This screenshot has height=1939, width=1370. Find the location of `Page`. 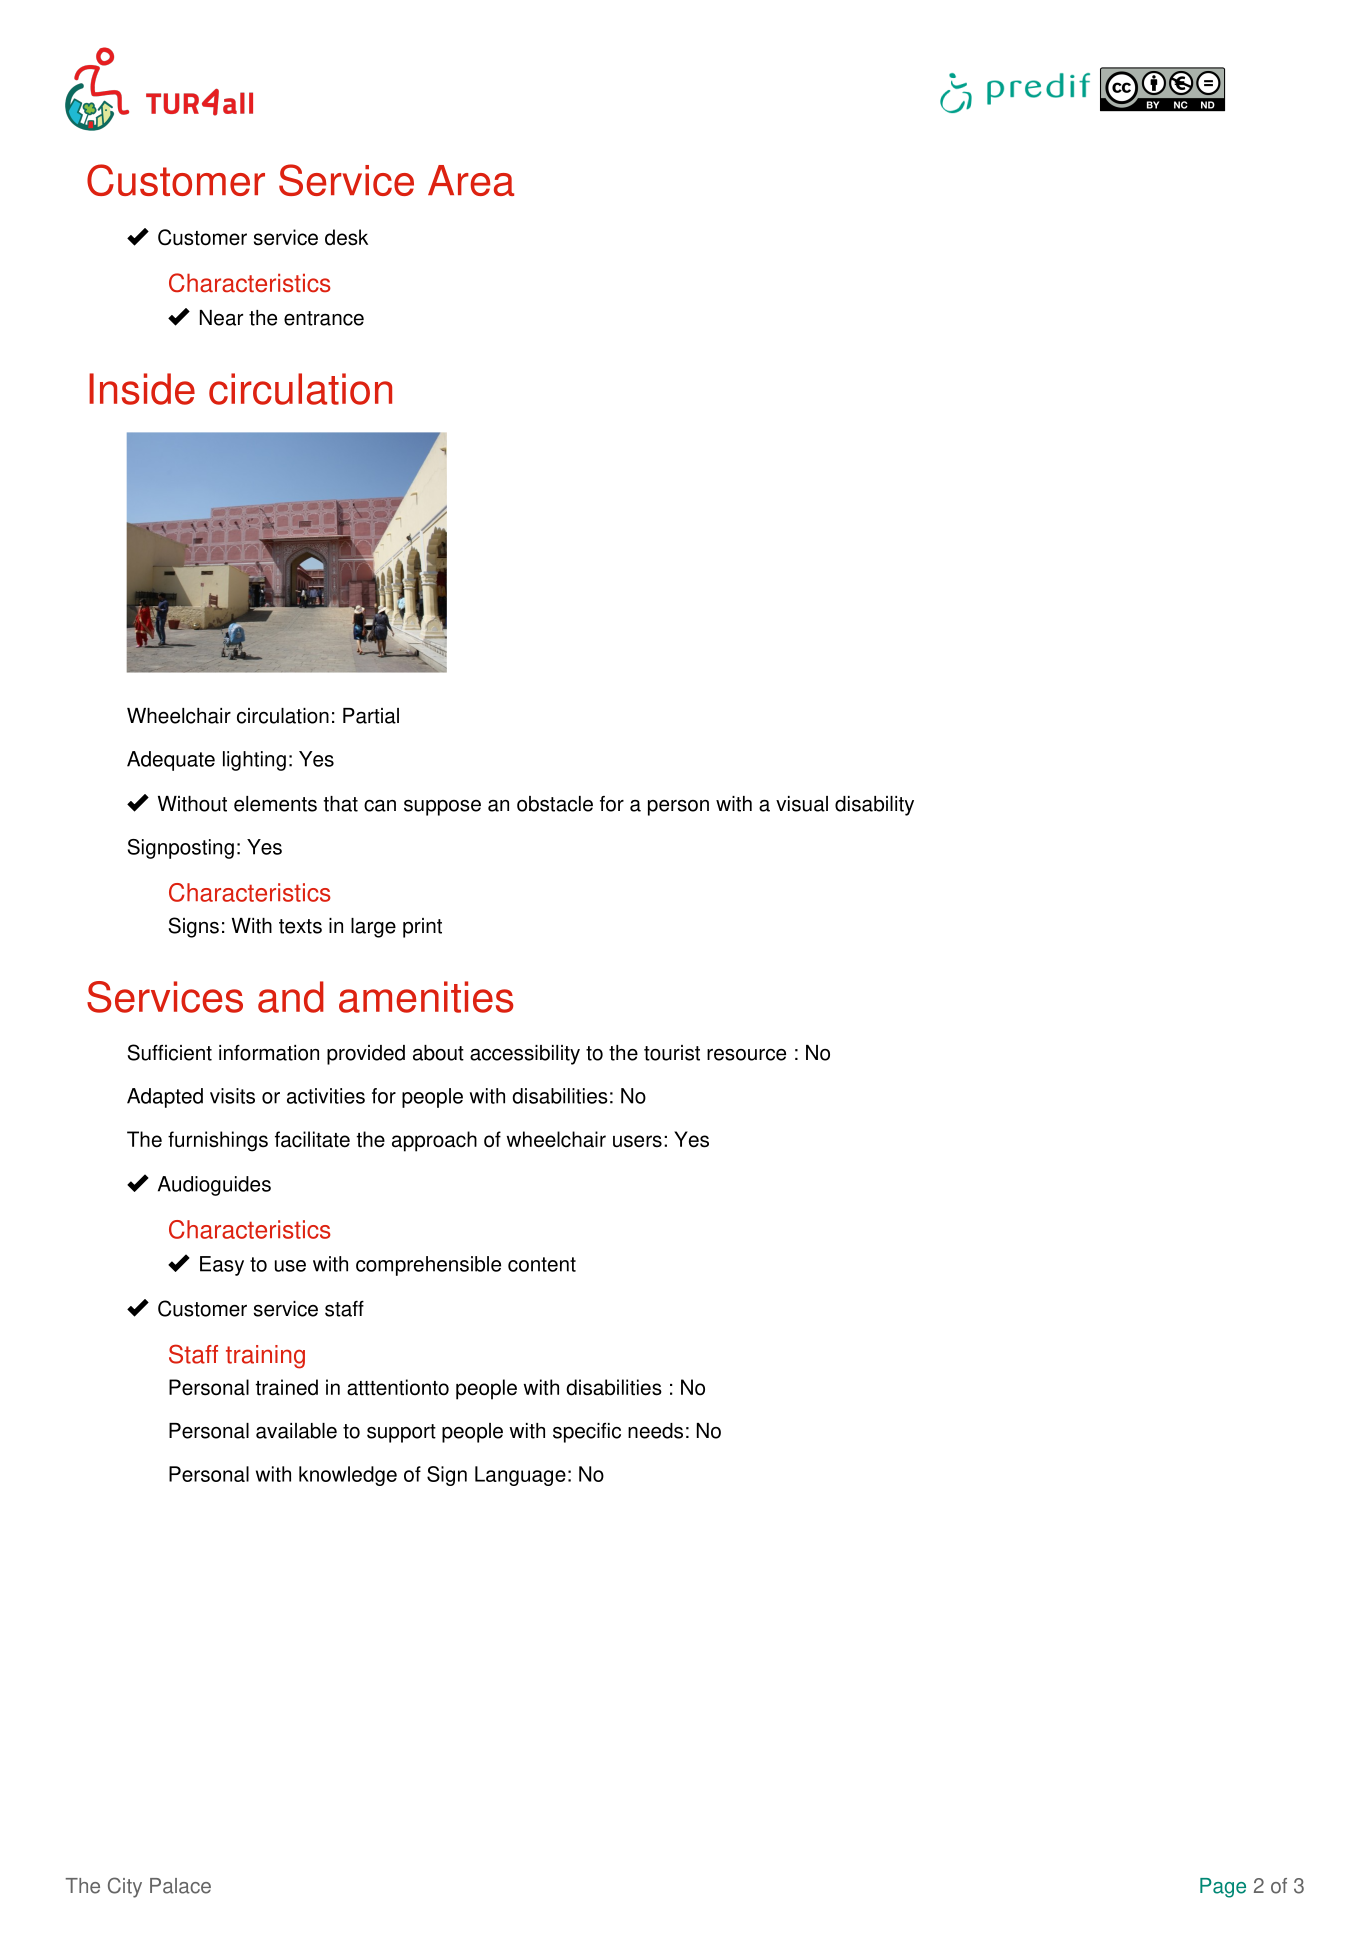

Page is located at coordinates (1223, 1888).
